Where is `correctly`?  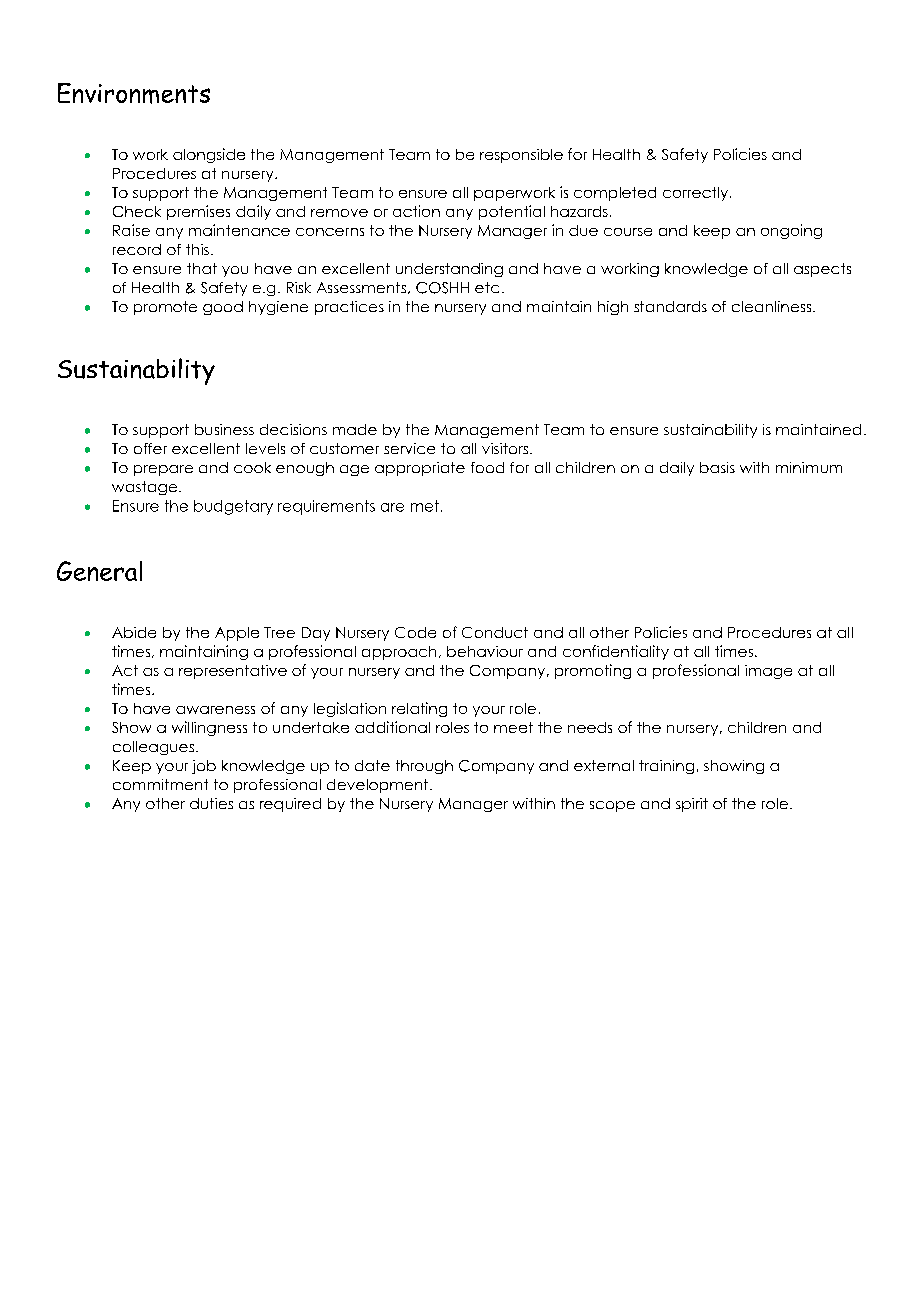
correctly is located at coordinates (697, 194).
